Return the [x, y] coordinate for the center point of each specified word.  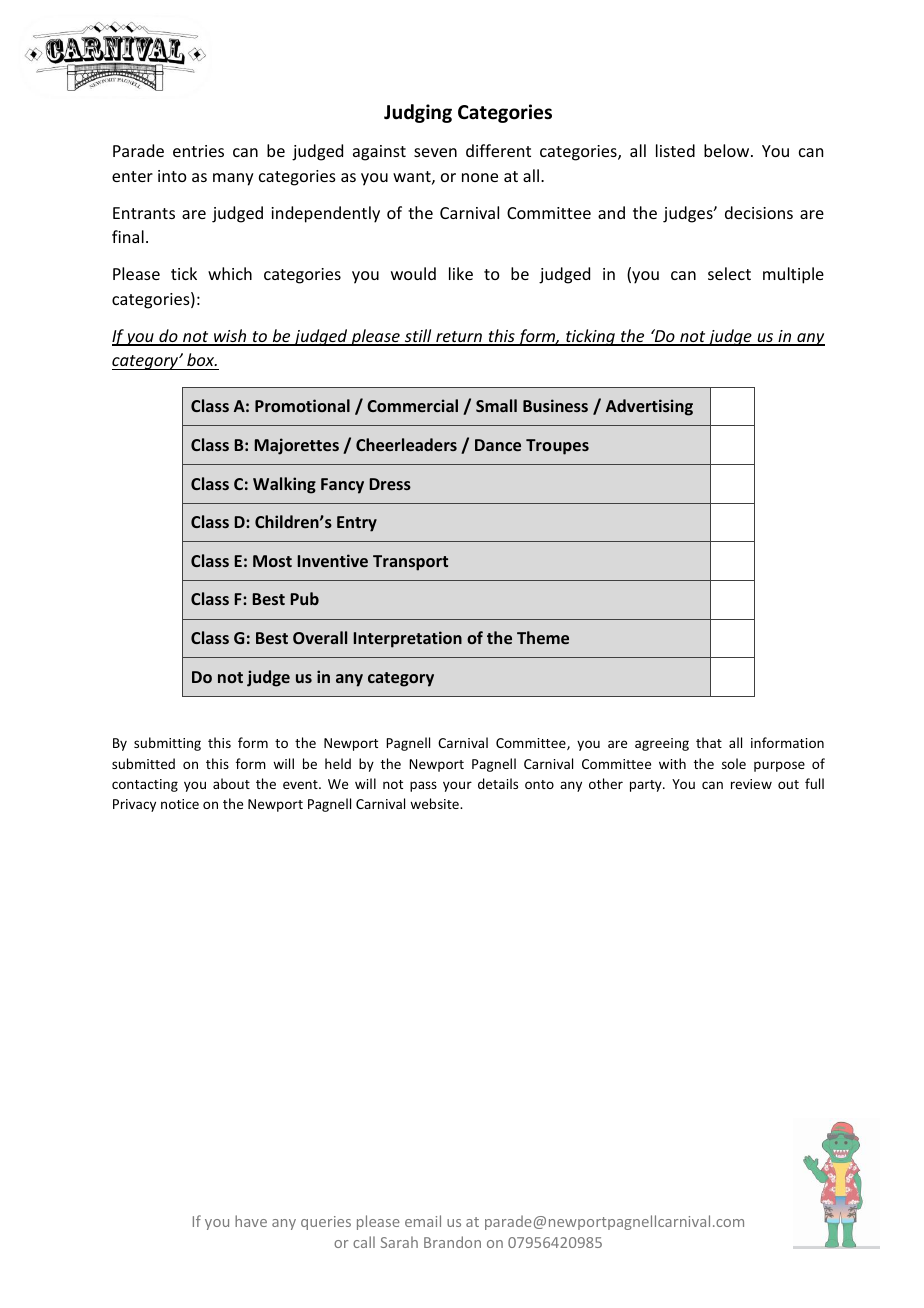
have [251, 1221]
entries [198, 151]
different [498, 150]
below [728, 150]
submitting [167, 744]
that [709, 742]
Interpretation [408, 639]
